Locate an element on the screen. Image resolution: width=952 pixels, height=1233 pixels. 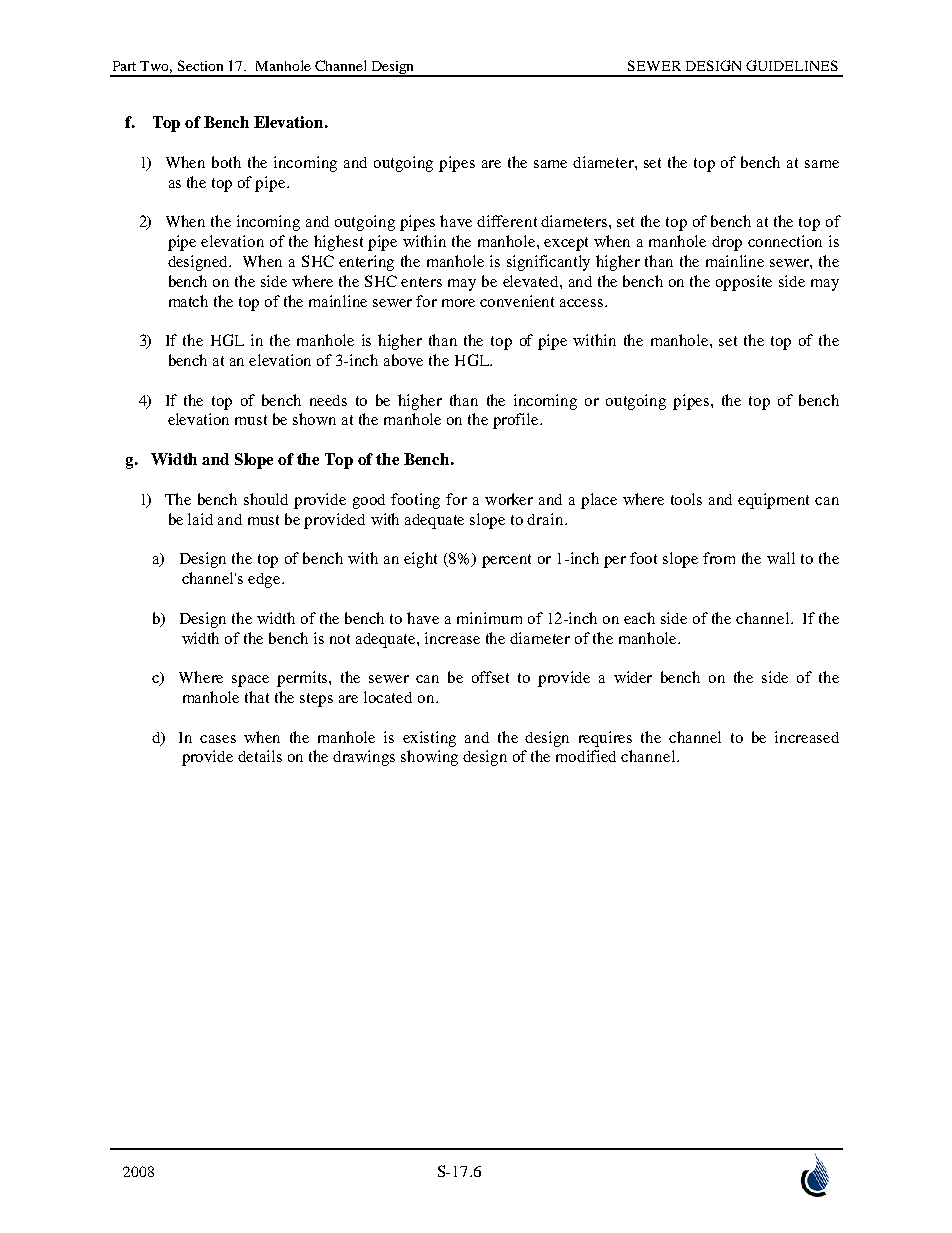
profile is located at coordinates (517, 421).
